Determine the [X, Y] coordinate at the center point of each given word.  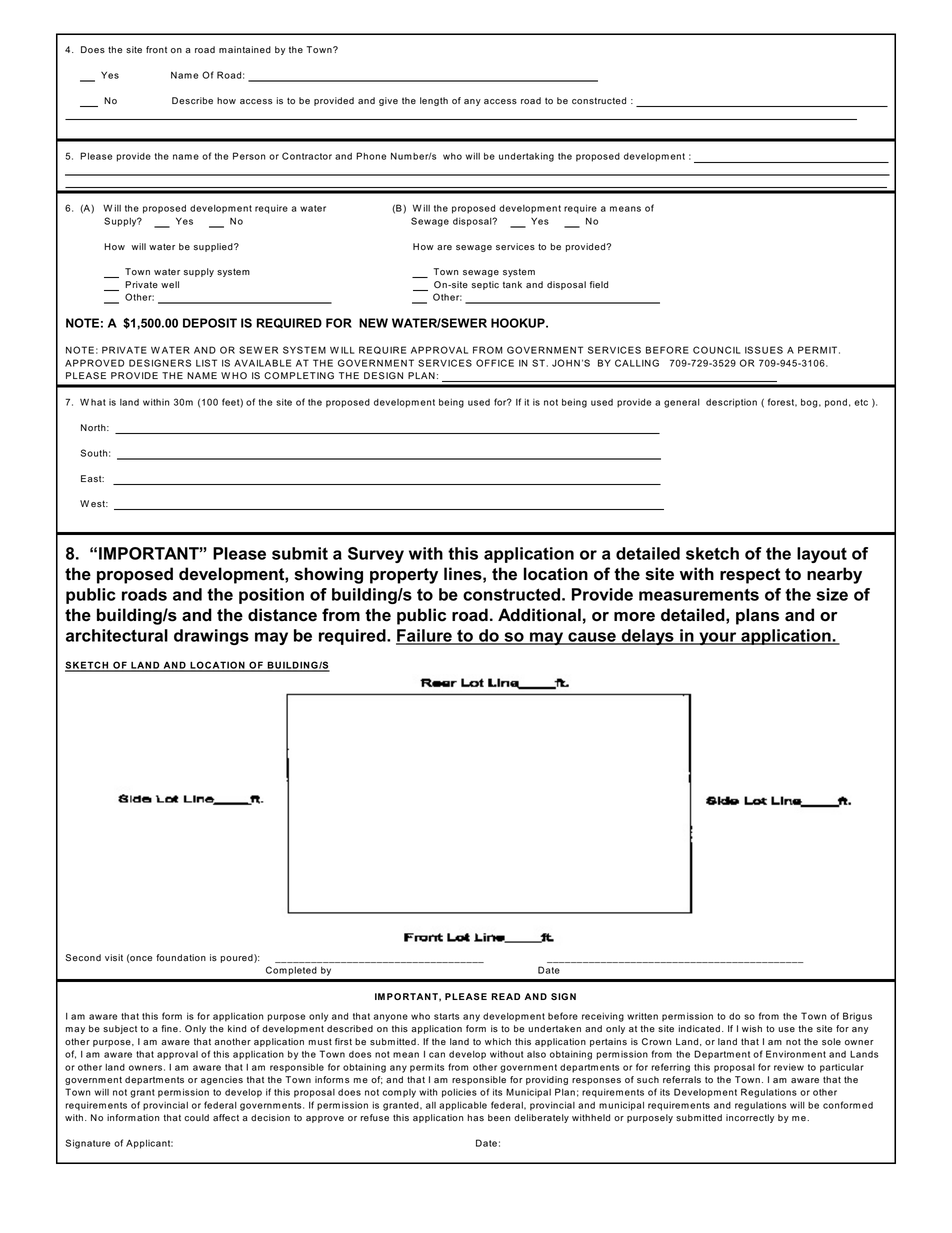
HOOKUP [519, 323]
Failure [425, 636]
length [434, 101]
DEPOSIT [210, 323]
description [731, 403]
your [718, 638]
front [156, 49]
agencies [222, 1080]
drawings [211, 637]
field [599, 284]
